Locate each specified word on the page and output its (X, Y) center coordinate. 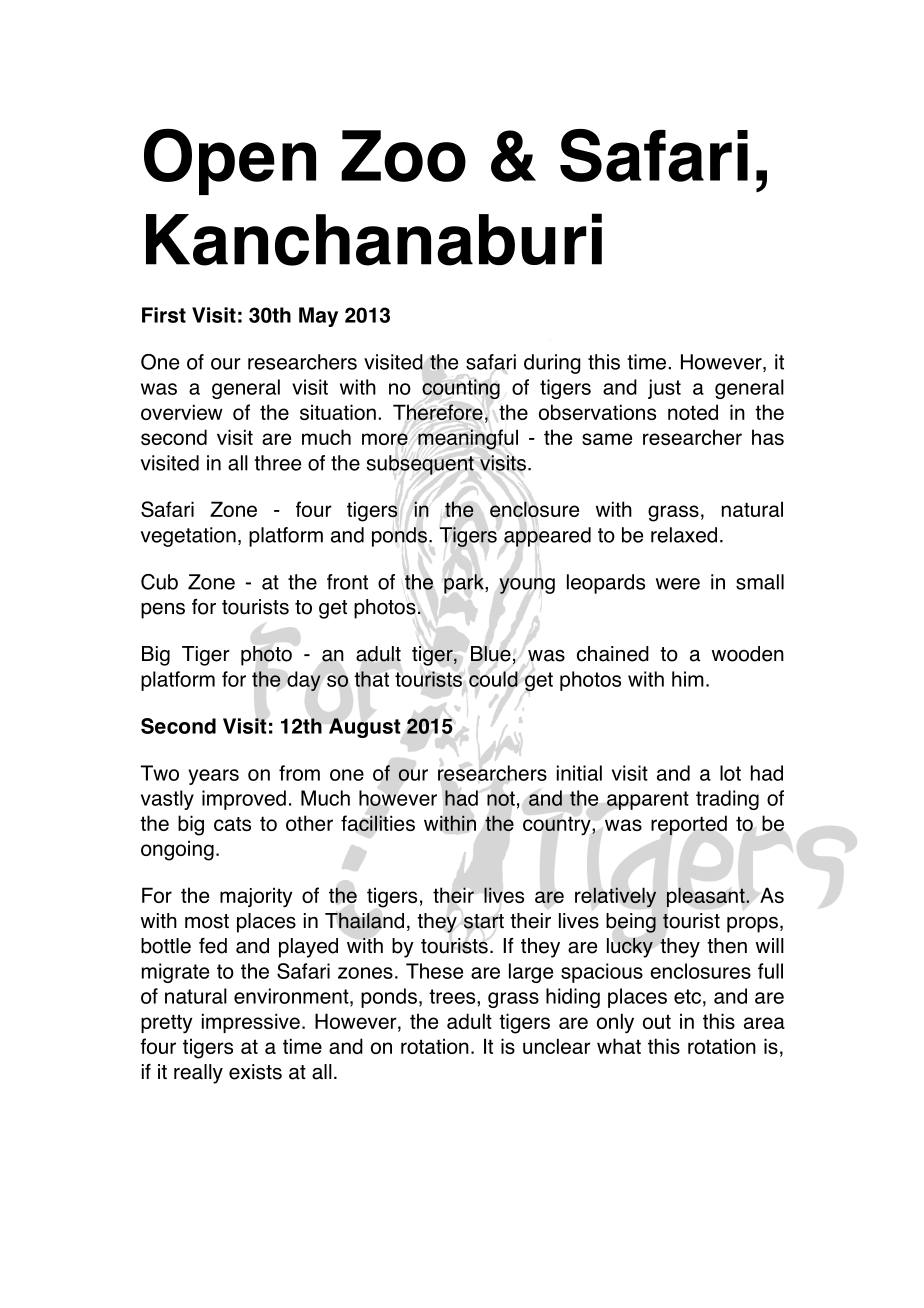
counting (461, 389)
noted (693, 412)
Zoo (403, 156)
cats (232, 824)
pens (163, 611)
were (678, 584)
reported (689, 825)
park (464, 584)
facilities (378, 823)
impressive (251, 1023)
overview (182, 412)
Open (230, 161)
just (664, 389)
